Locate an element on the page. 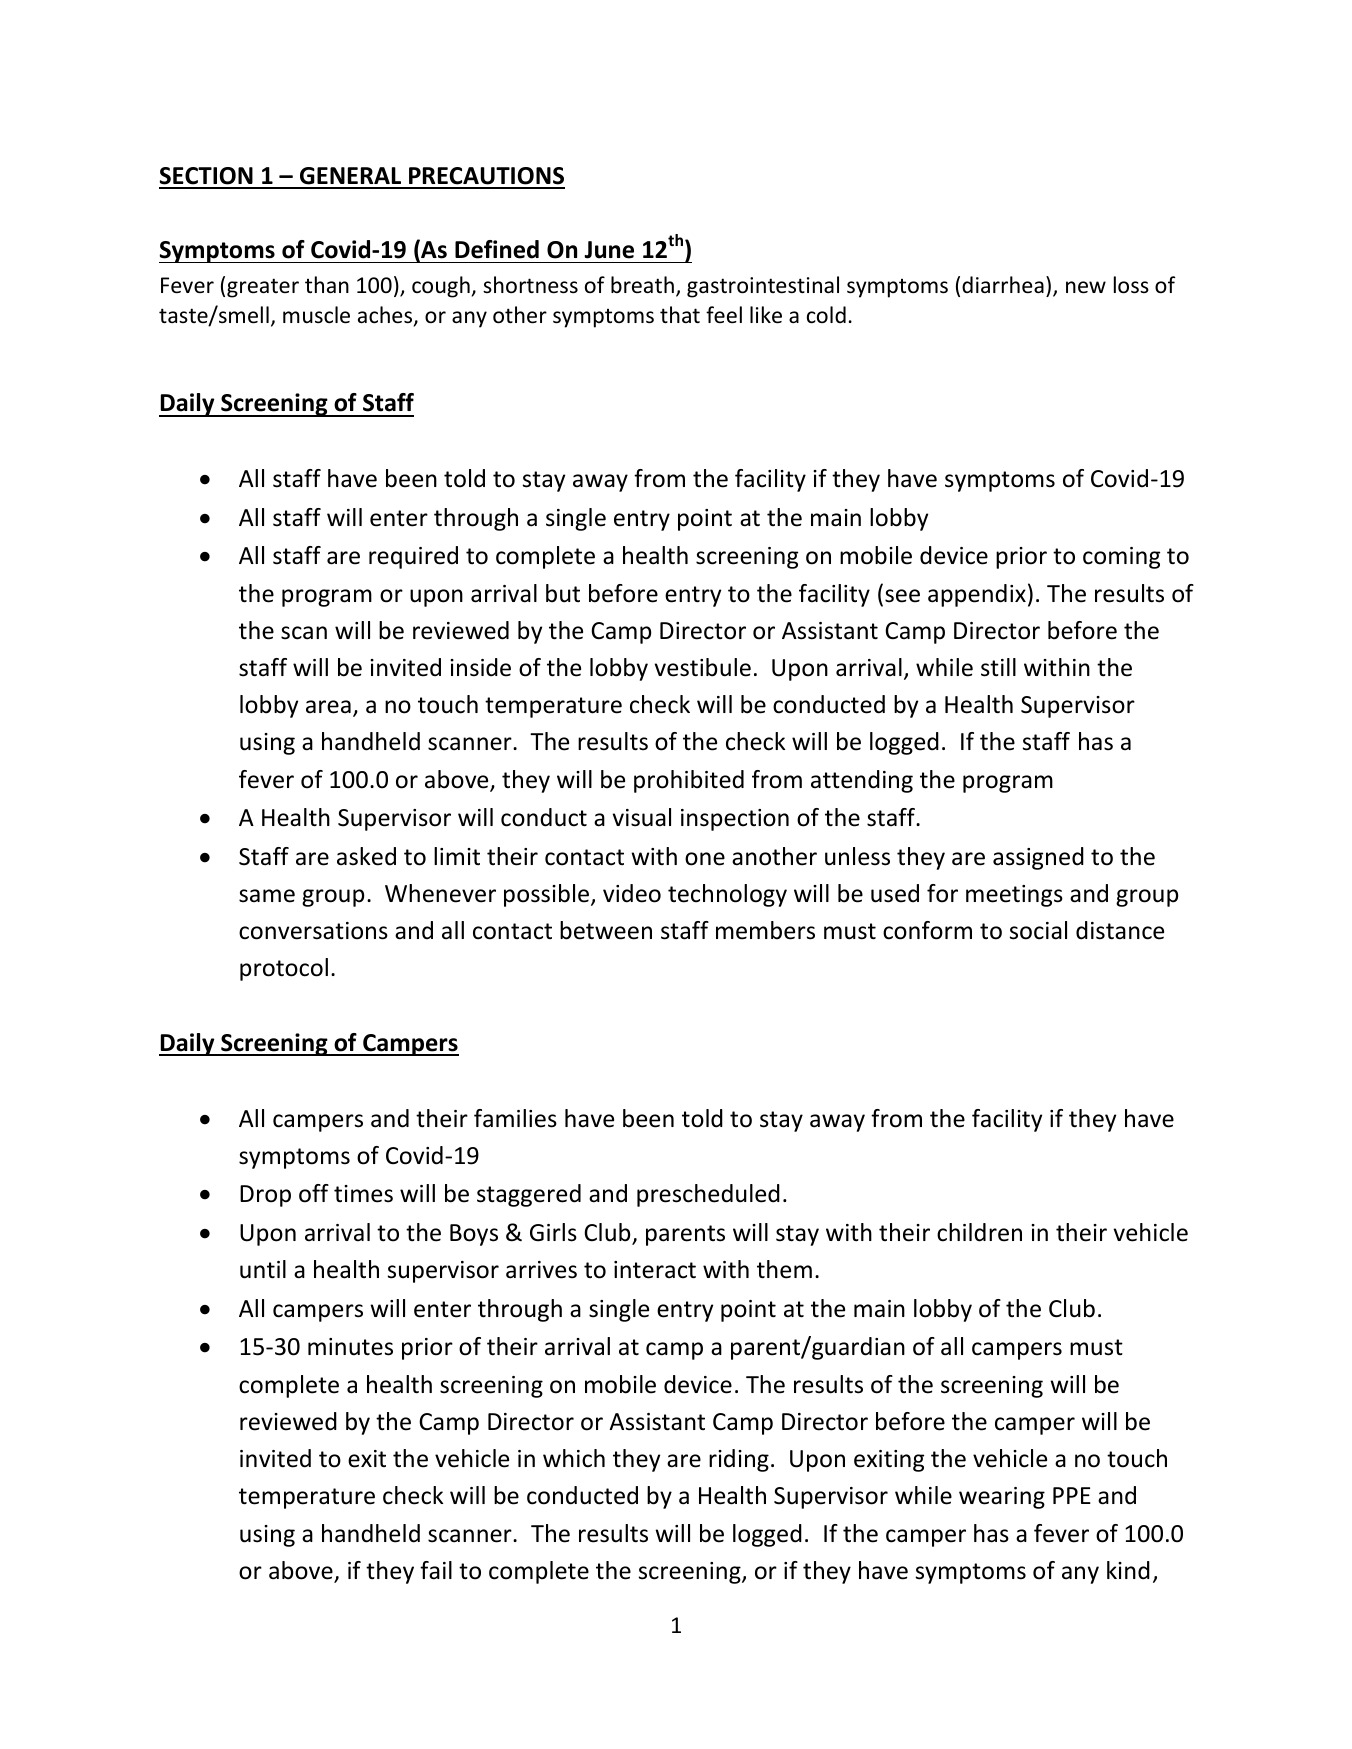 This page has height=1749, width=1352. required is located at coordinates (413, 557).
